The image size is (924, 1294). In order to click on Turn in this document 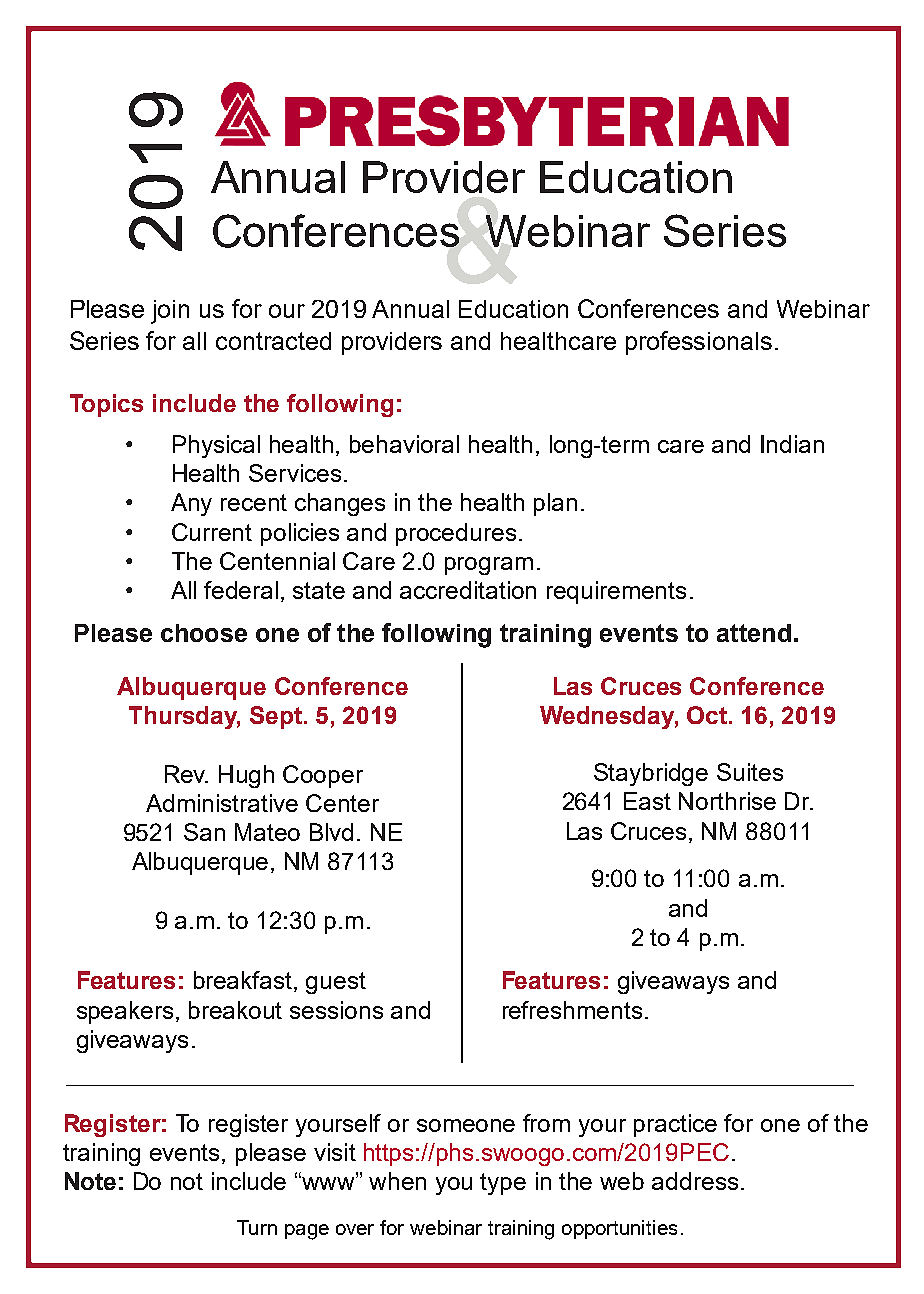, I will do `click(257, 1227)`.
